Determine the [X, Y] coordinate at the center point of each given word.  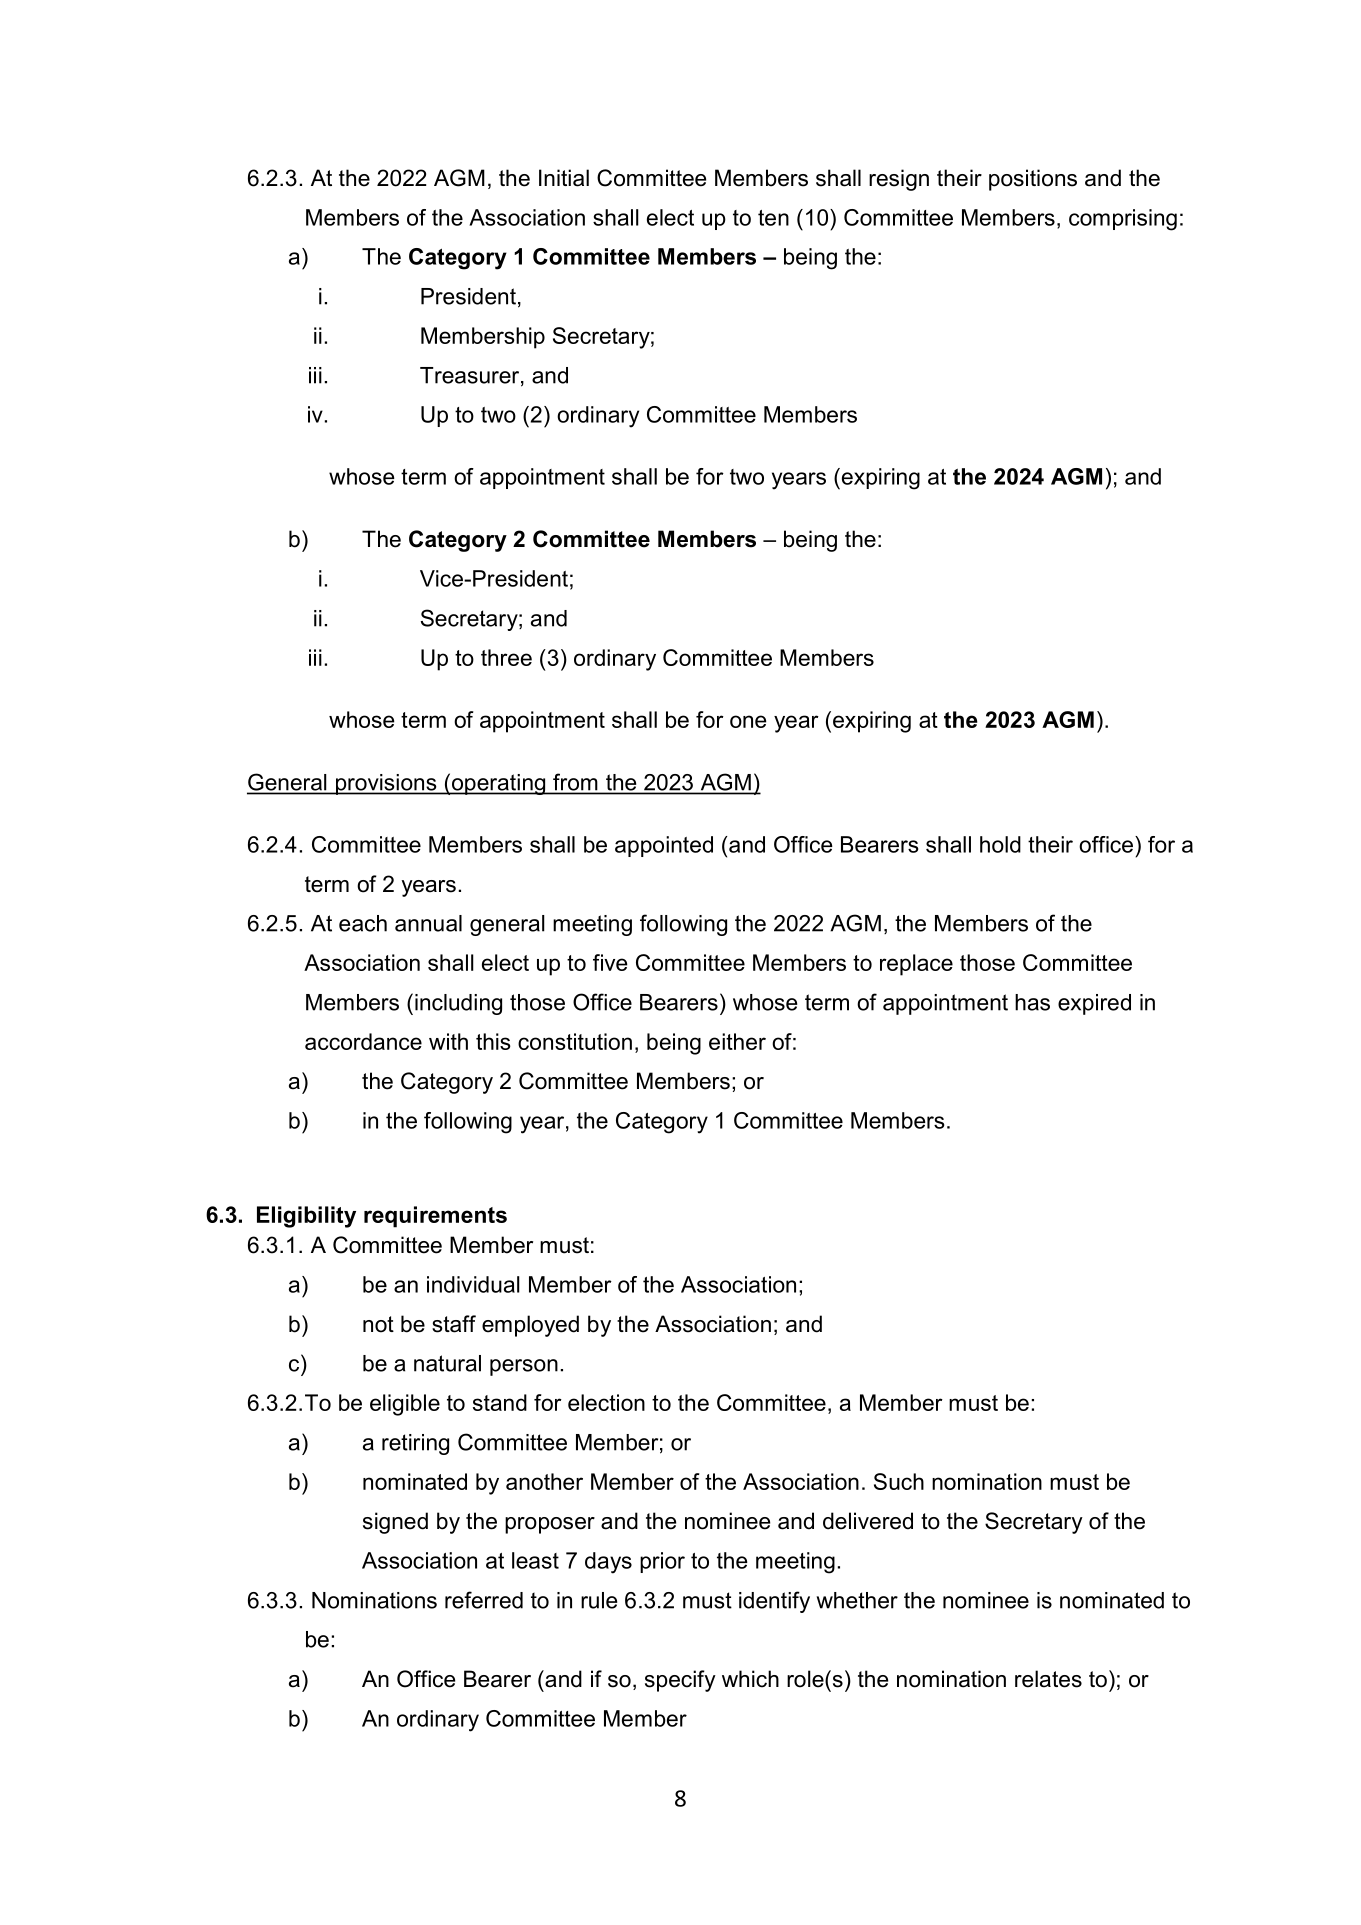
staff [454, 1324]
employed [530, 1326]
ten [773, 218]
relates [1048, 1679]
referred [484, 1600]
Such [899, 1481]
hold [1000, 844]
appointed [664, 846]
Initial [564, 178]
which [750, 1679]
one [748, 721]
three [506, 657]
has [1032, 1002]
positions [1033, 180]
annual [428, 923]
